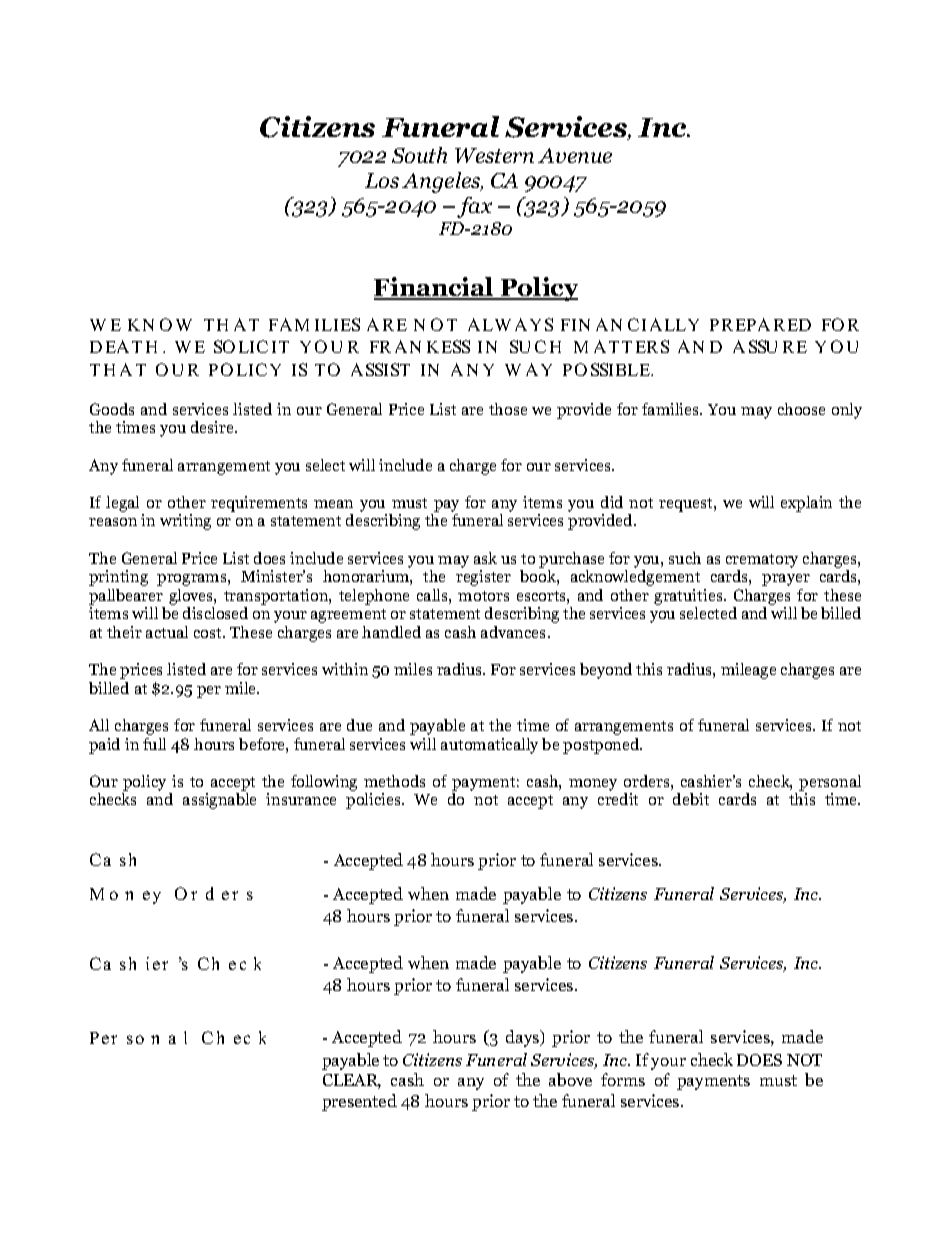 This screenshot has height=1233, width=952. Describe the element at coordinates (213, 427) in the screenshot. I see `desire` at that location.
